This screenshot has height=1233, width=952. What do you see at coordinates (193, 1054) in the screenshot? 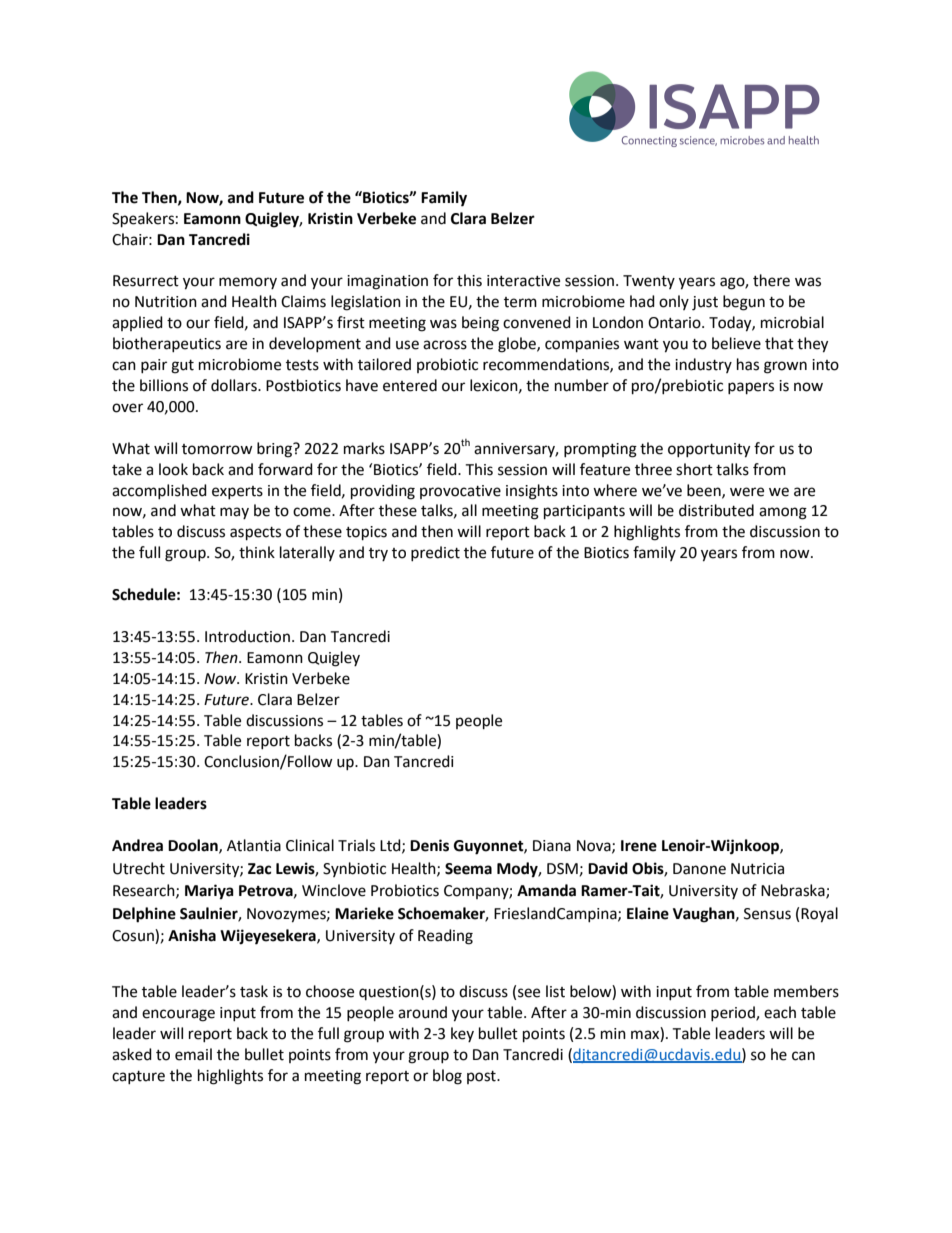
I see `email` at bounding box center [193, 1054].
